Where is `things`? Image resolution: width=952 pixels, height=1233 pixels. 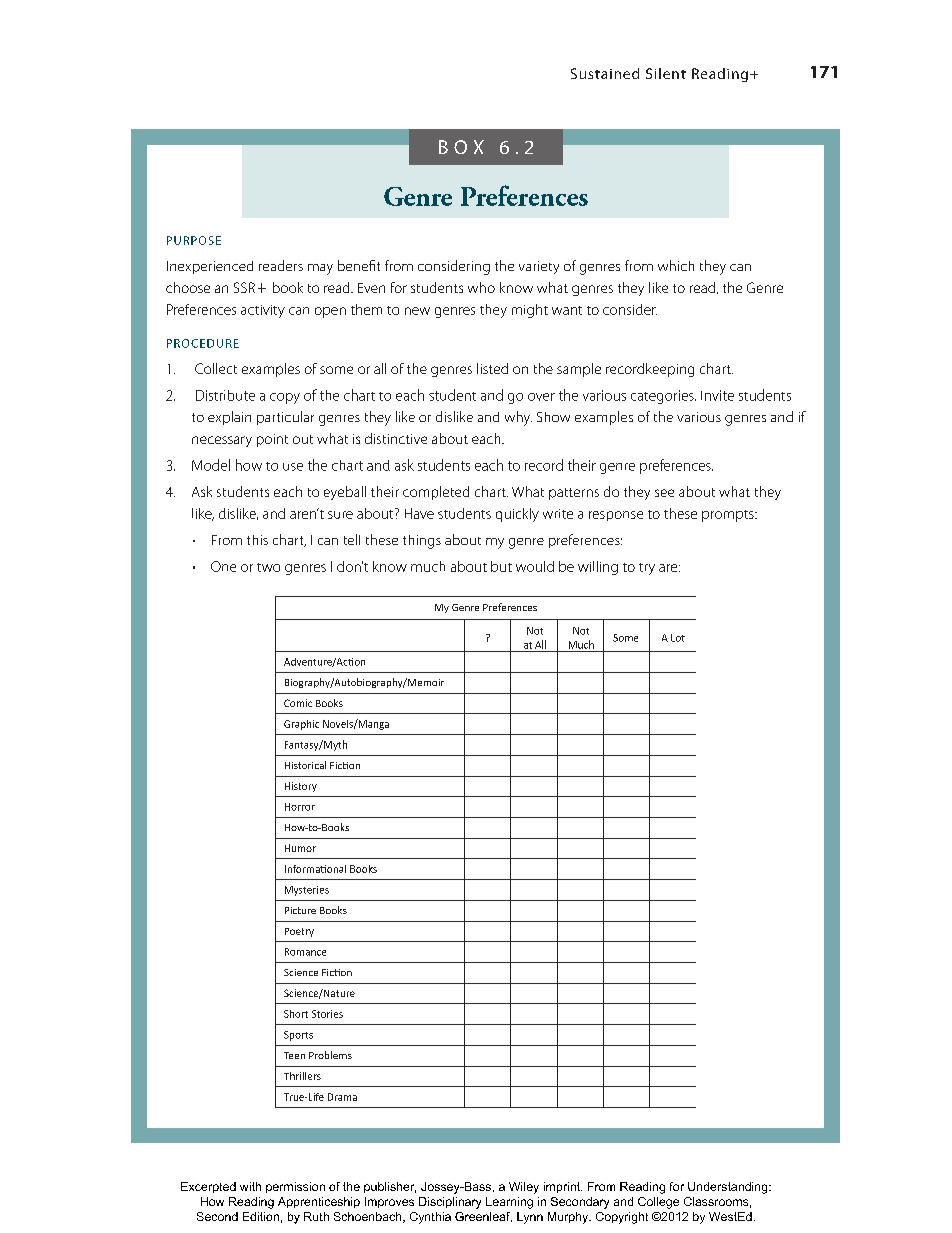
things is located at coordinates (422, 542).
